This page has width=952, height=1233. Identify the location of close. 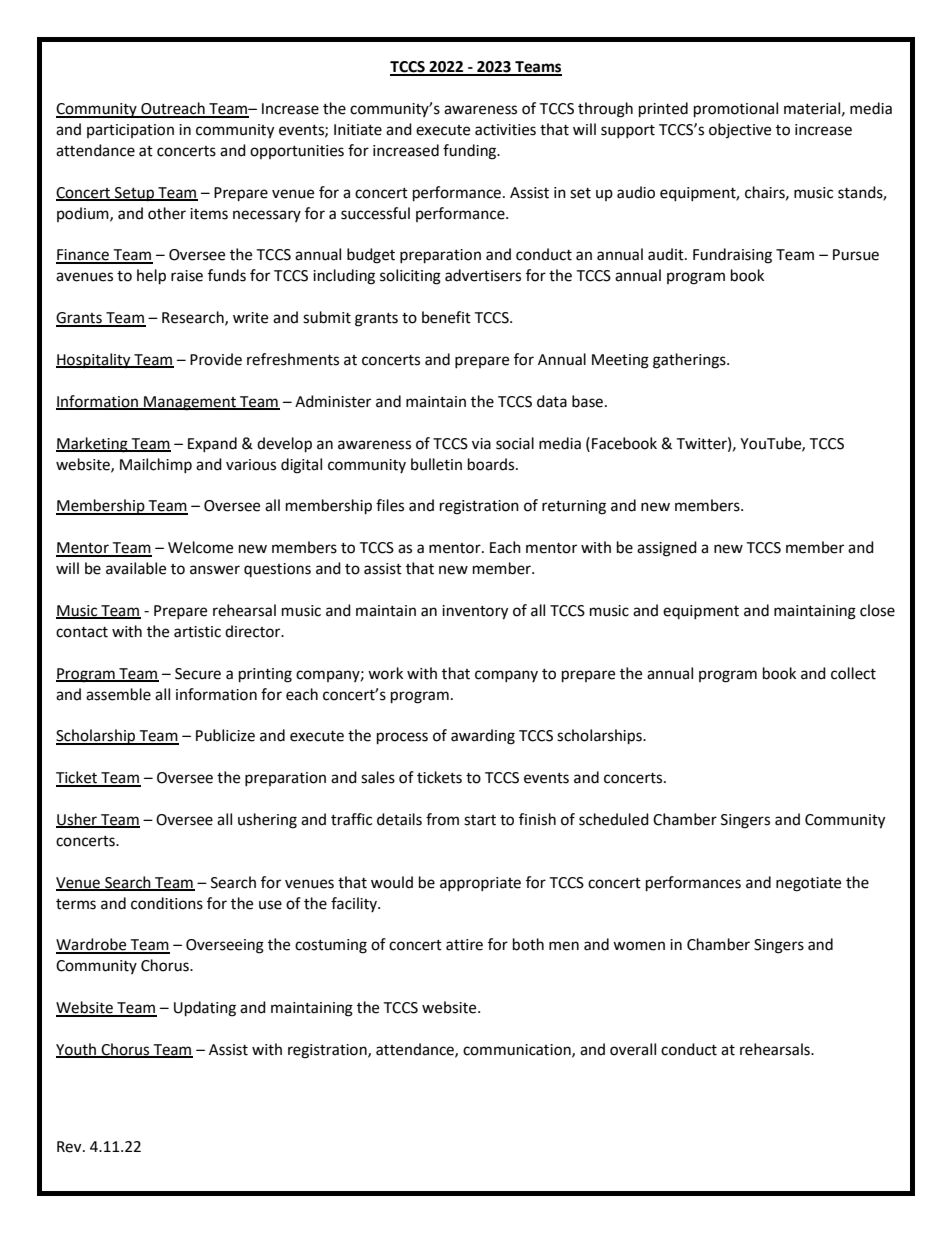
(877, 610).
